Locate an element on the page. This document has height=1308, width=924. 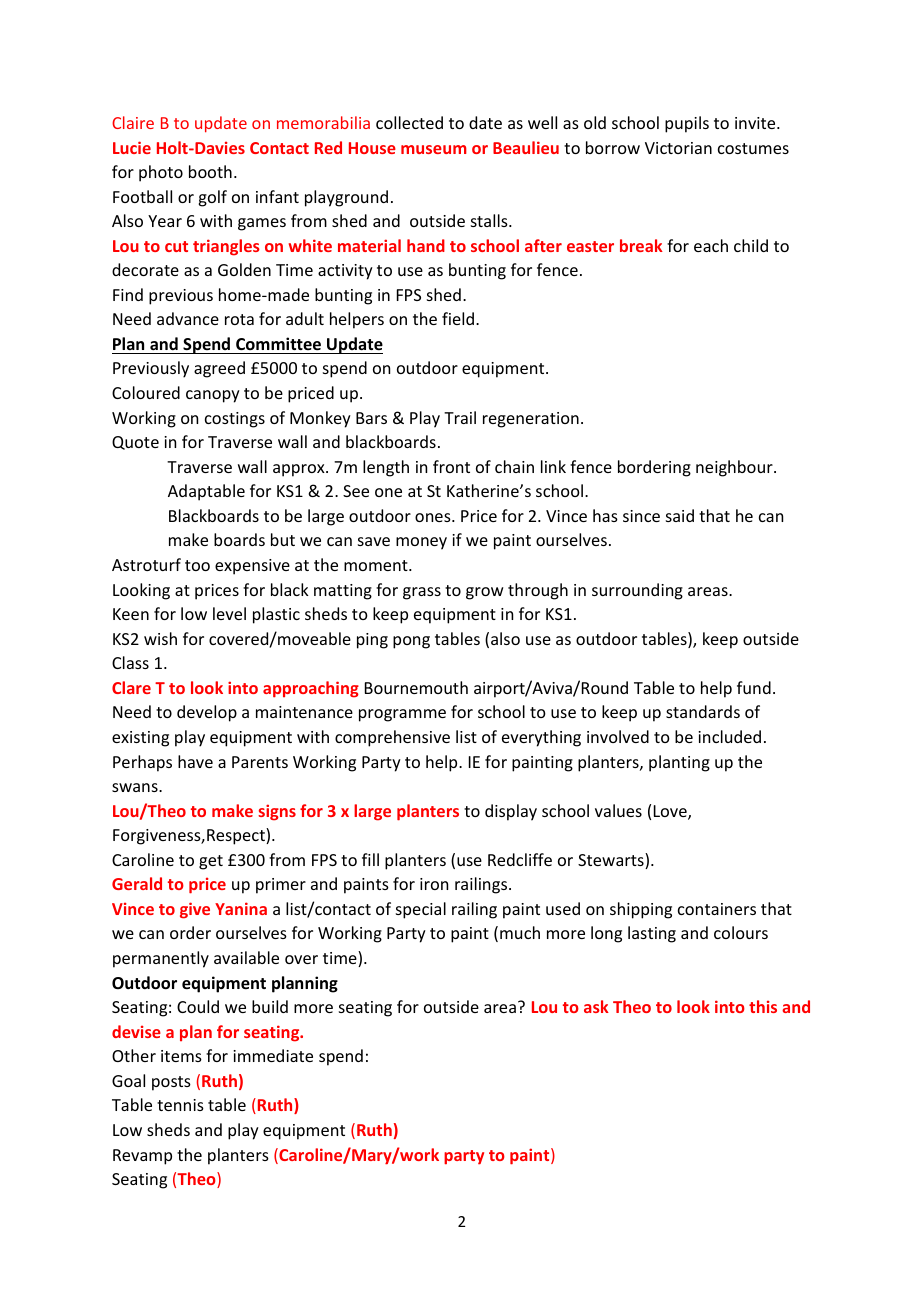
pong is located at coordinates (411, 642).
